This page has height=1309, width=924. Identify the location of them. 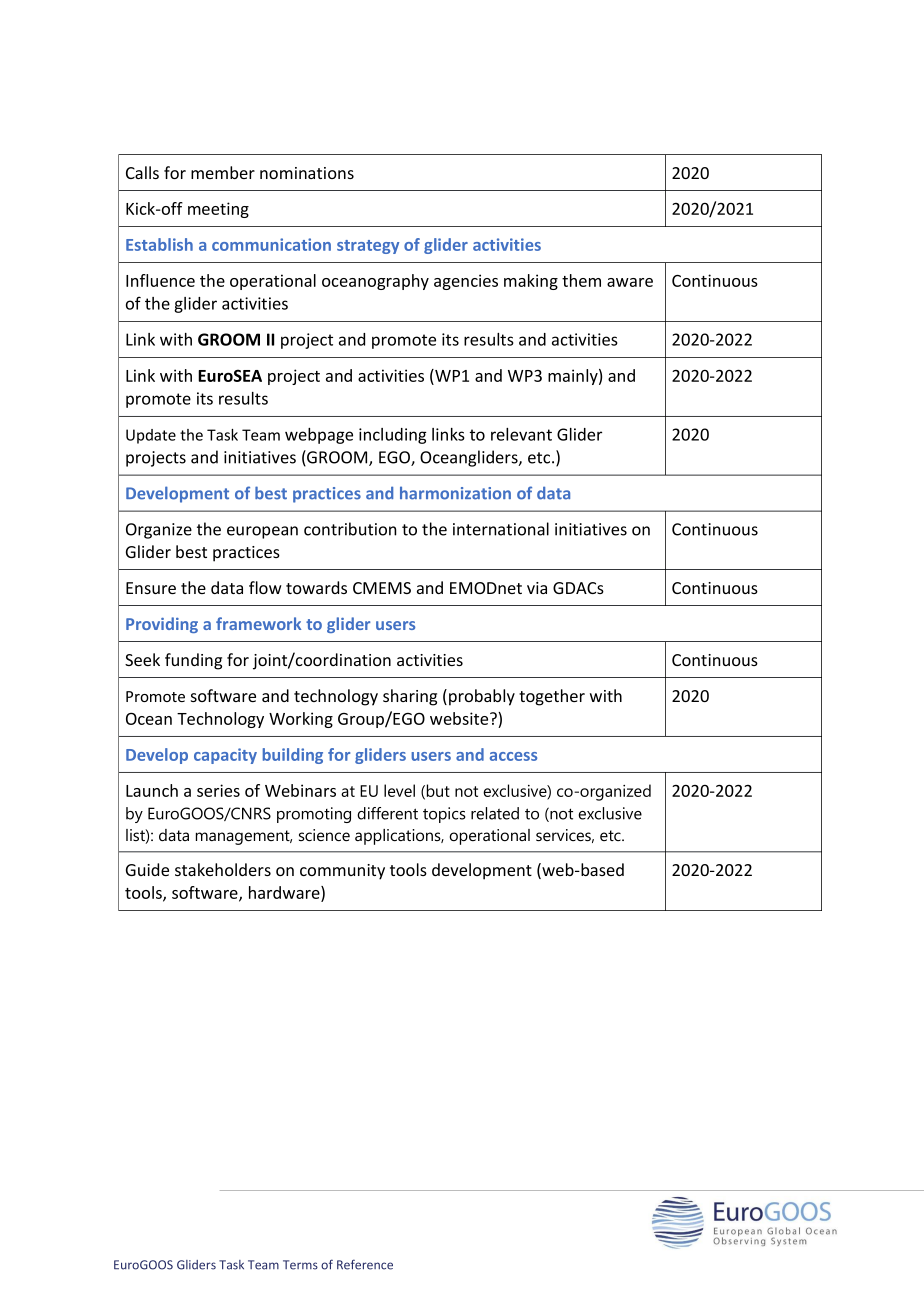
(581, 280).
